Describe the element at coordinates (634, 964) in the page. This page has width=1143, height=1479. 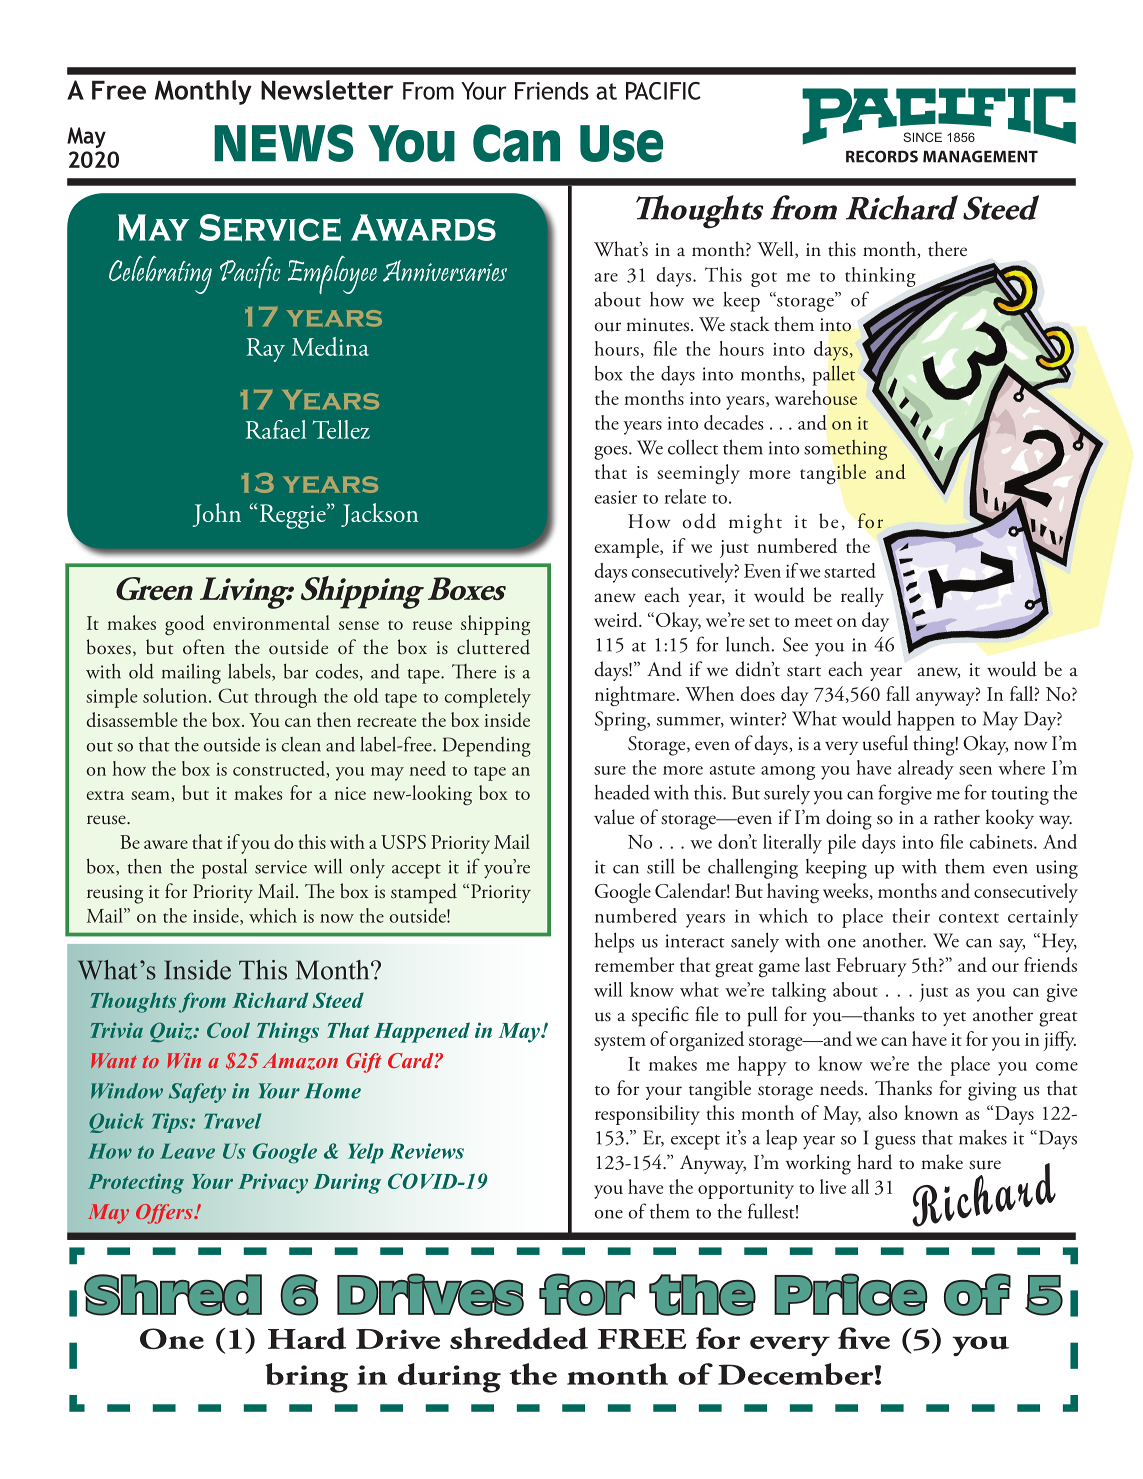
I see `remember` at that location.
